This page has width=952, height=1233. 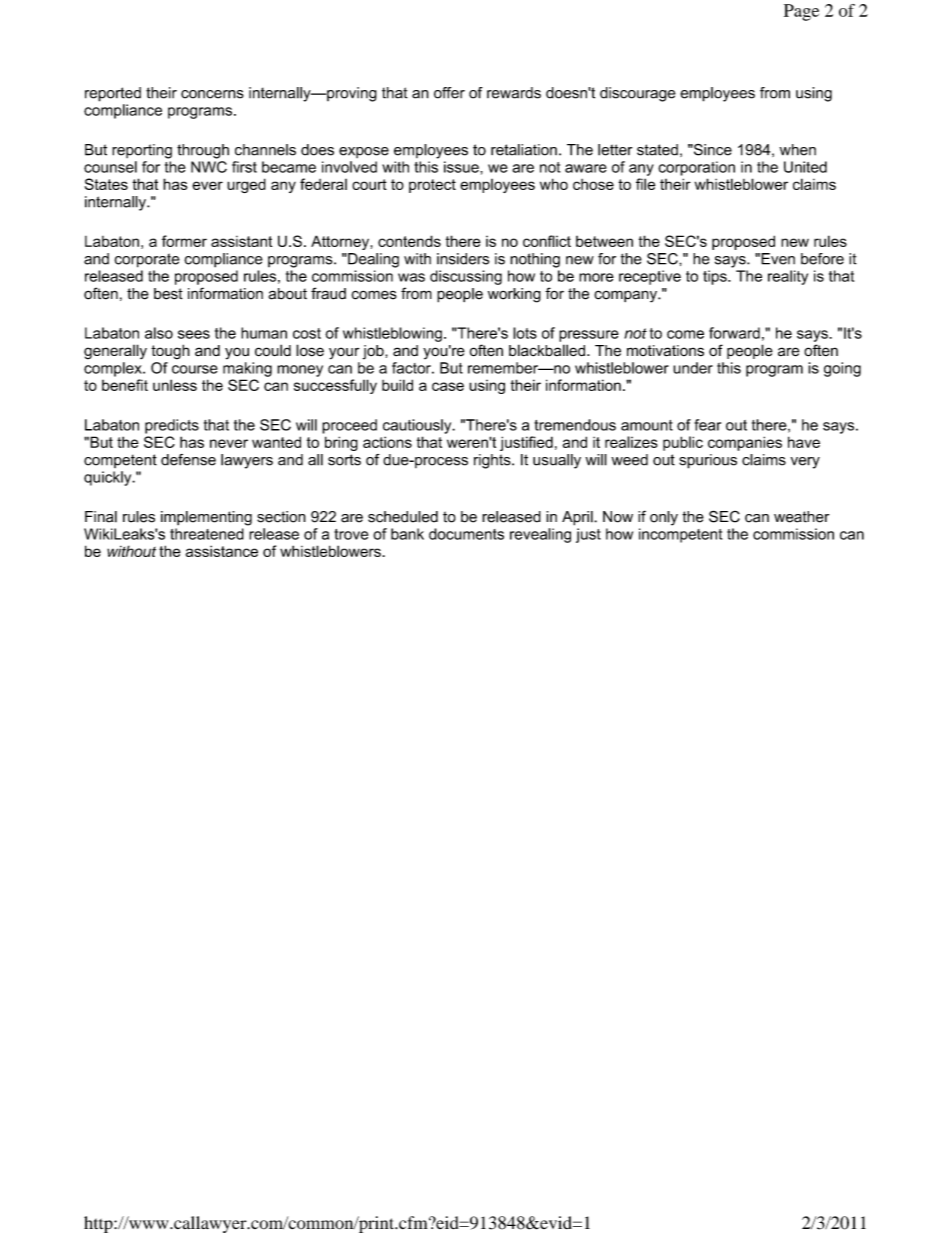 I want to click on threatened, so click(x=207, y=534).
